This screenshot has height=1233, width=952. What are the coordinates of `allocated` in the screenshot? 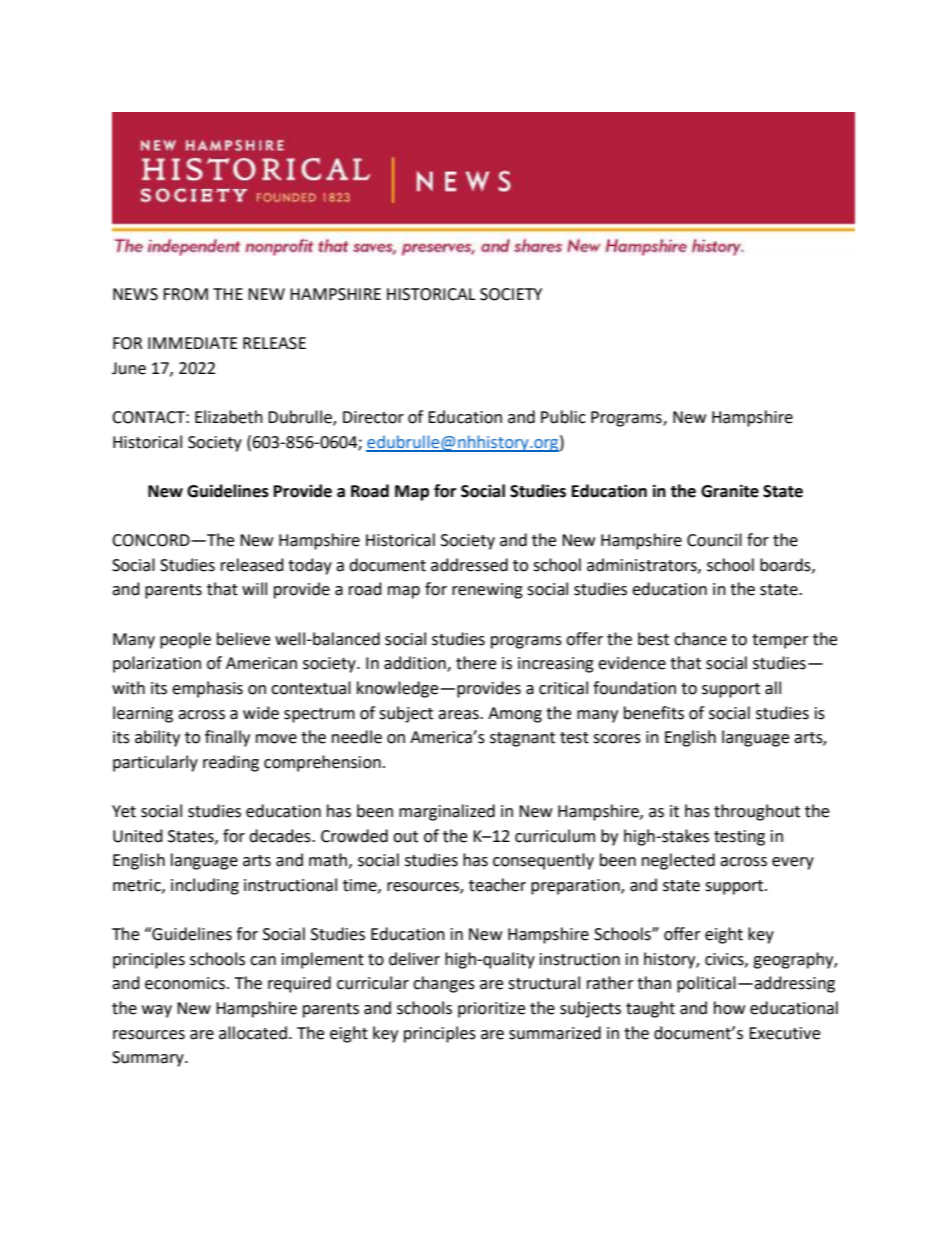 It's located at (253, 1033).
